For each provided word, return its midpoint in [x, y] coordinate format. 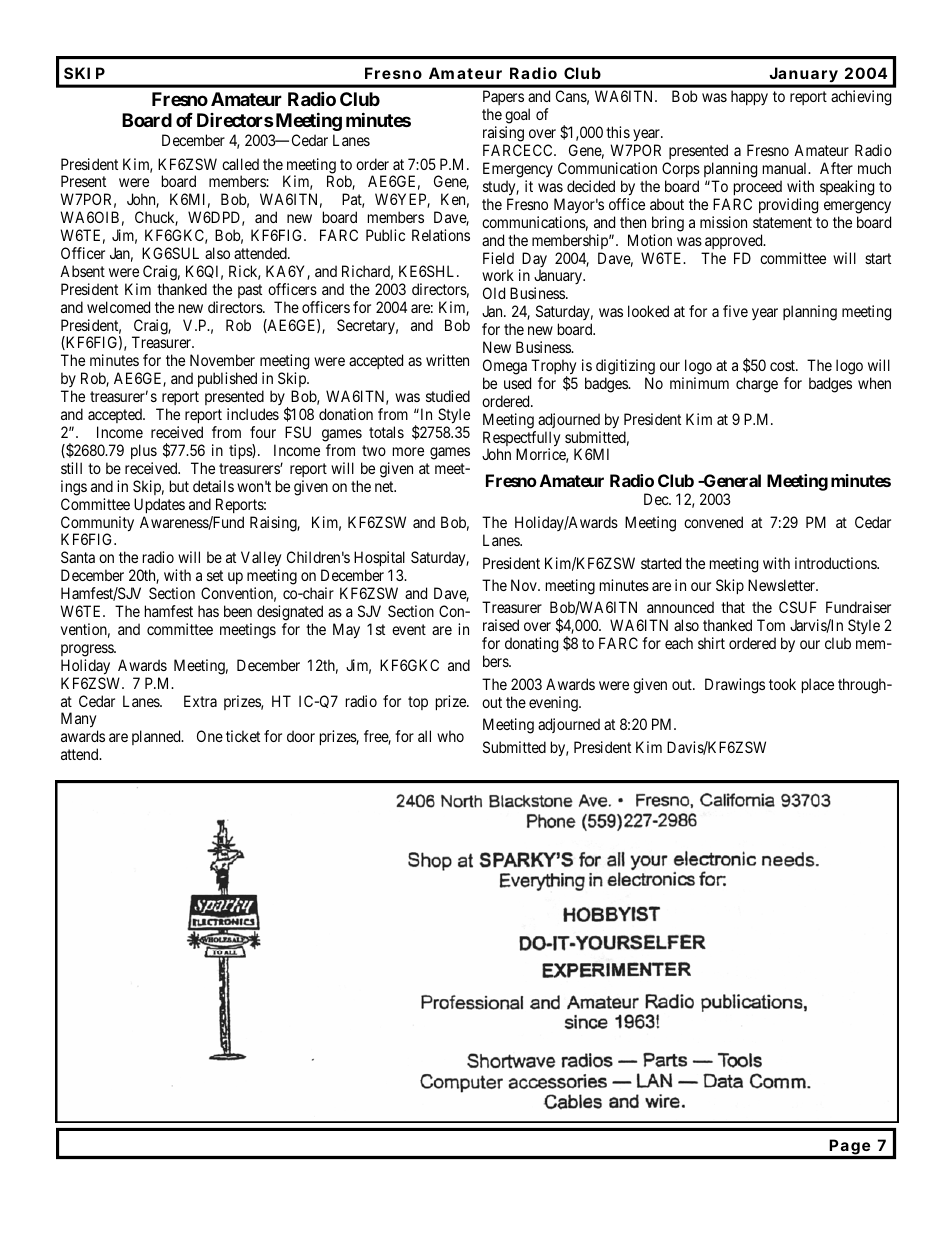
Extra [200, 701]
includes [253, 414]
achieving [861, 98]
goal [517, 117]
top [418, 703]
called [240, 164]
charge [757, 385]
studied [448, 396]
